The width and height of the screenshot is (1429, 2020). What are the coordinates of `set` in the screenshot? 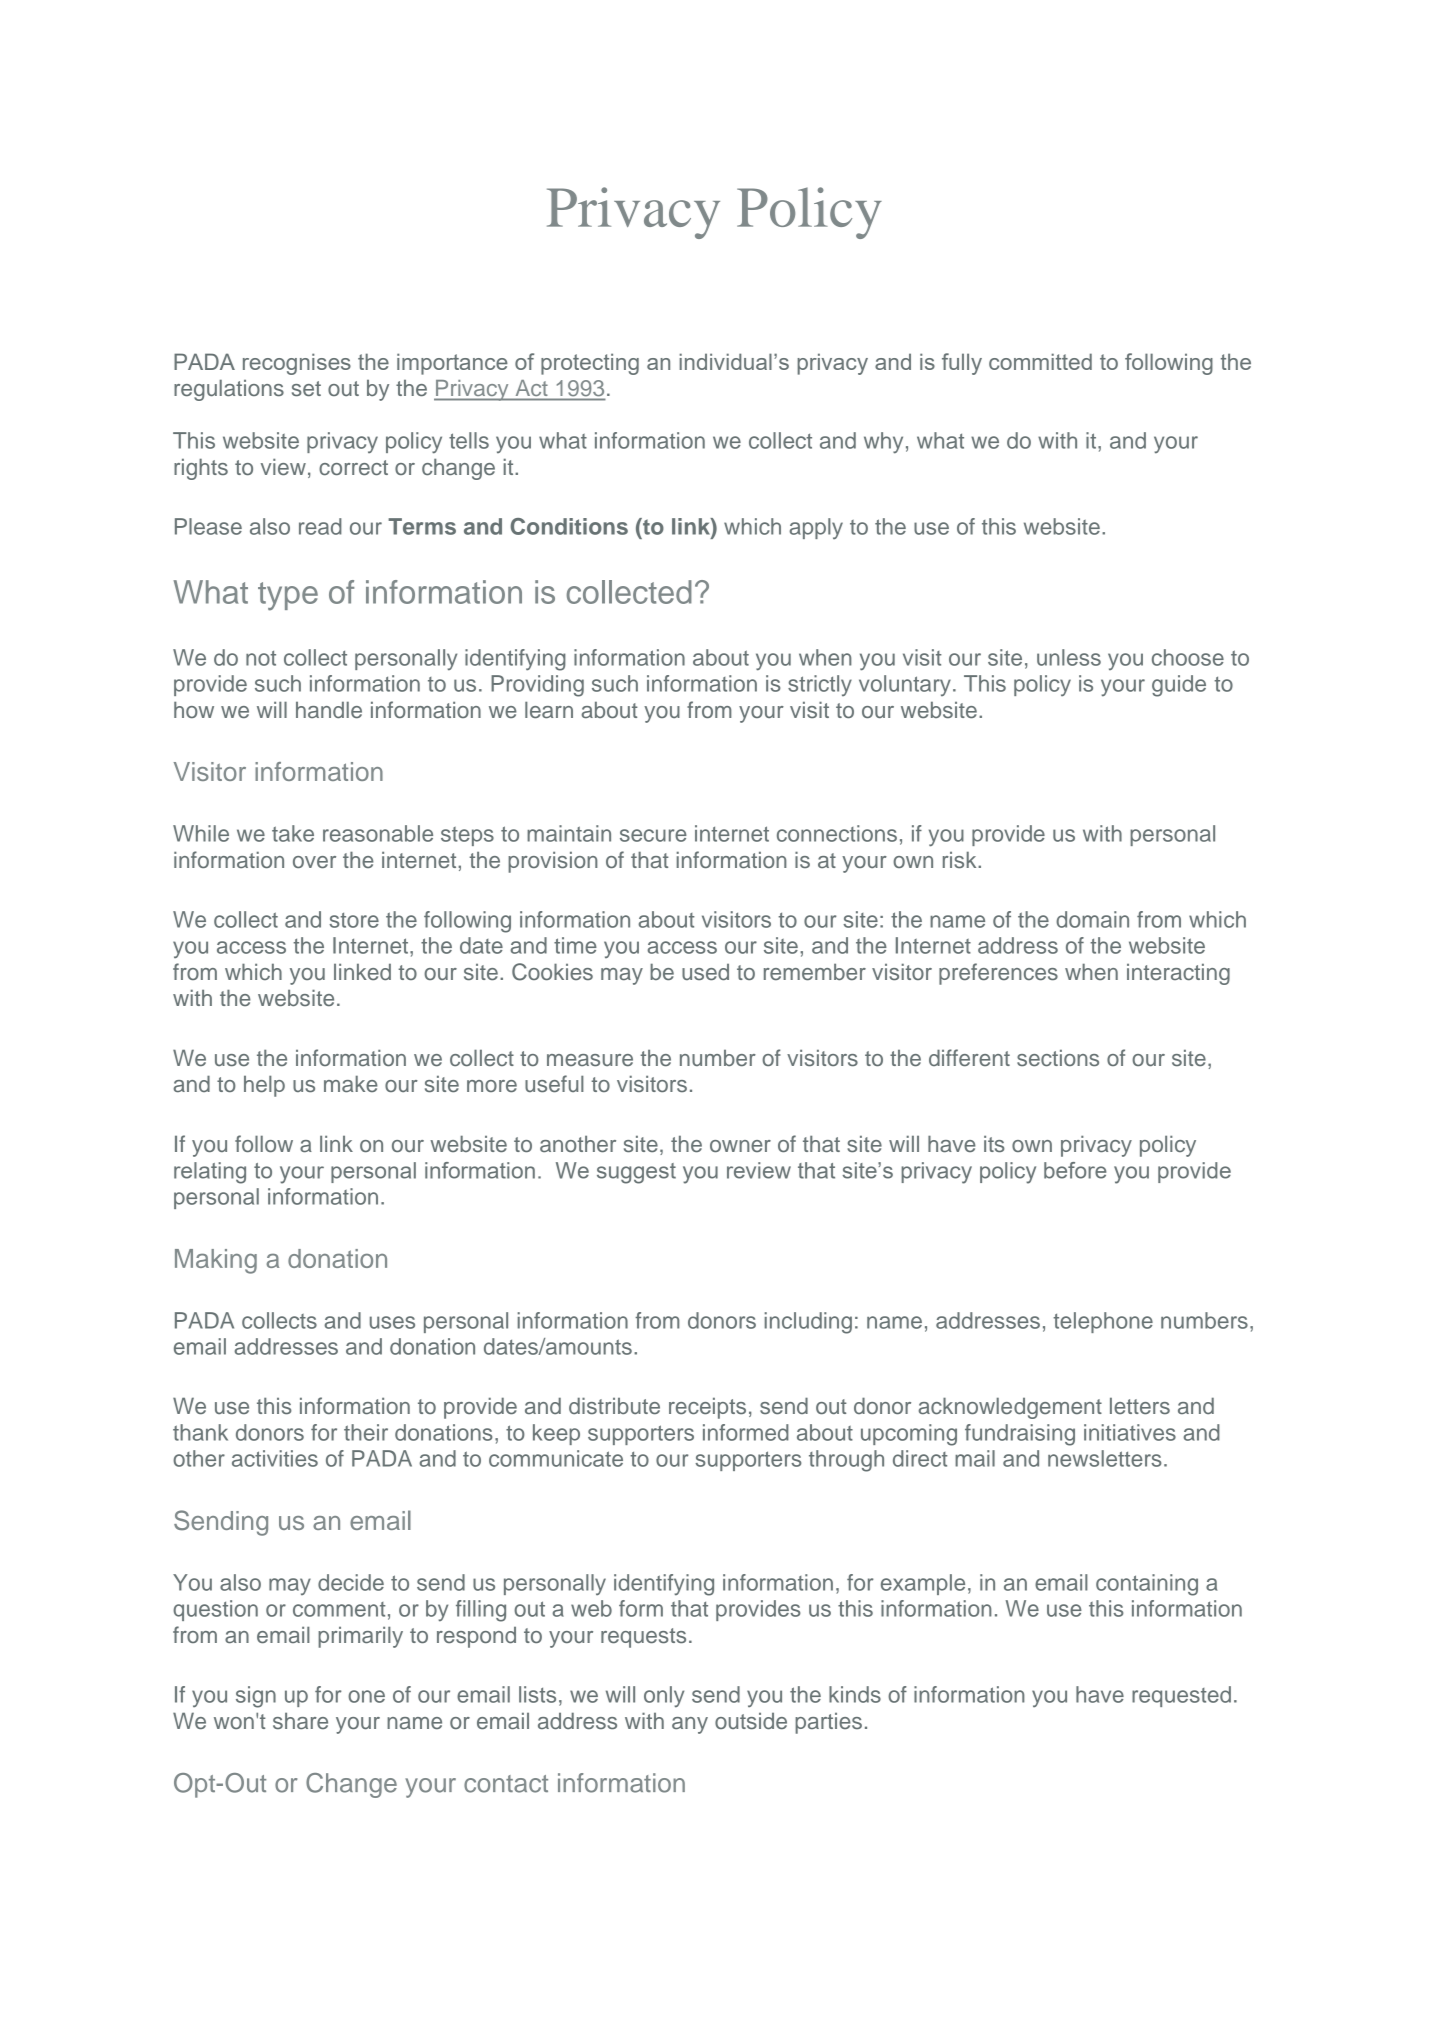 It's located at (306, 389).
